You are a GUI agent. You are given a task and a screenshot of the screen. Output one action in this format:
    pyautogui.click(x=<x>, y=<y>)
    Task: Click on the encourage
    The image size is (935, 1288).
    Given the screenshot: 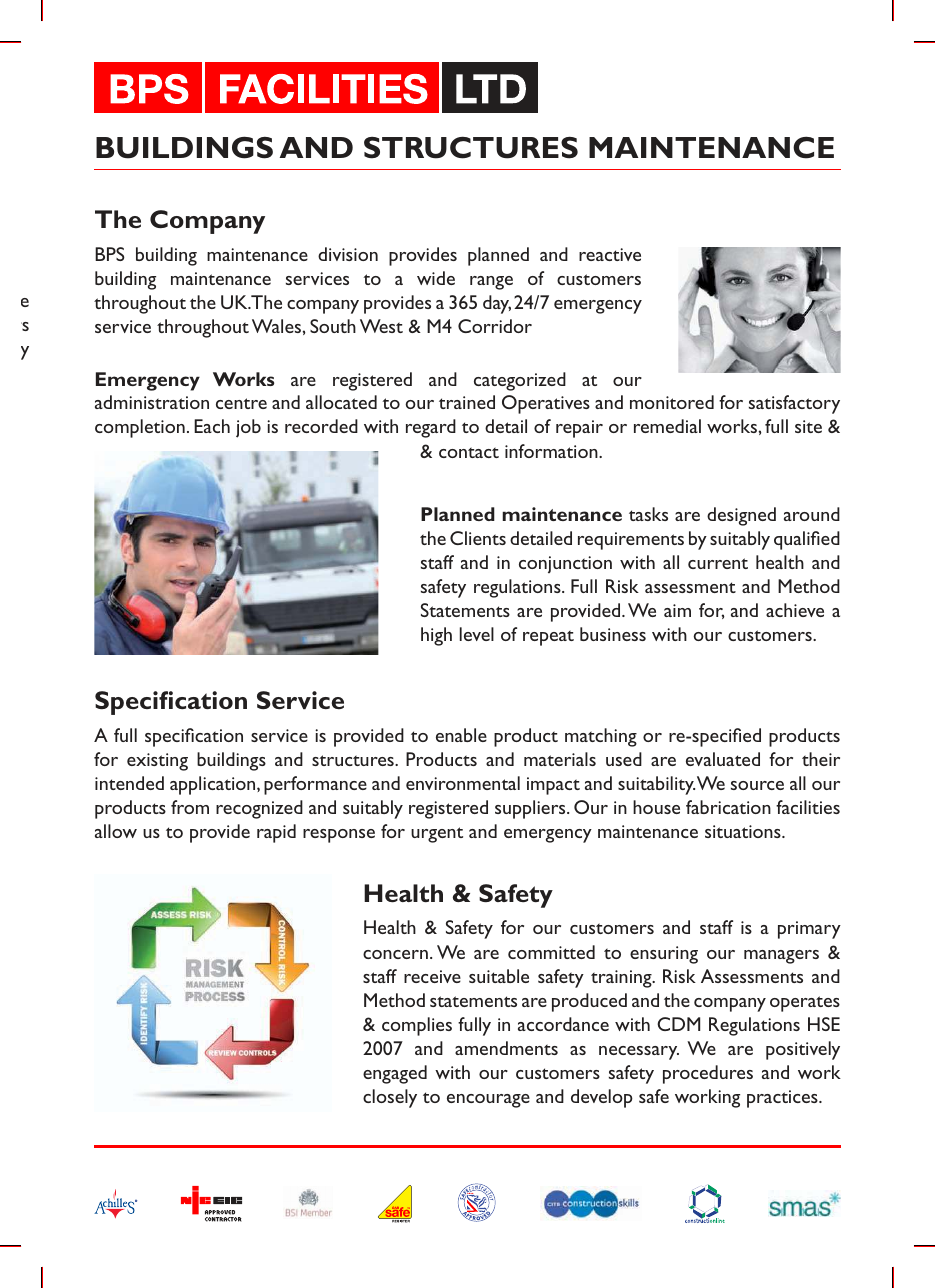 What is the action you would take?
    pyautogui.click(x=488, y=1101)
